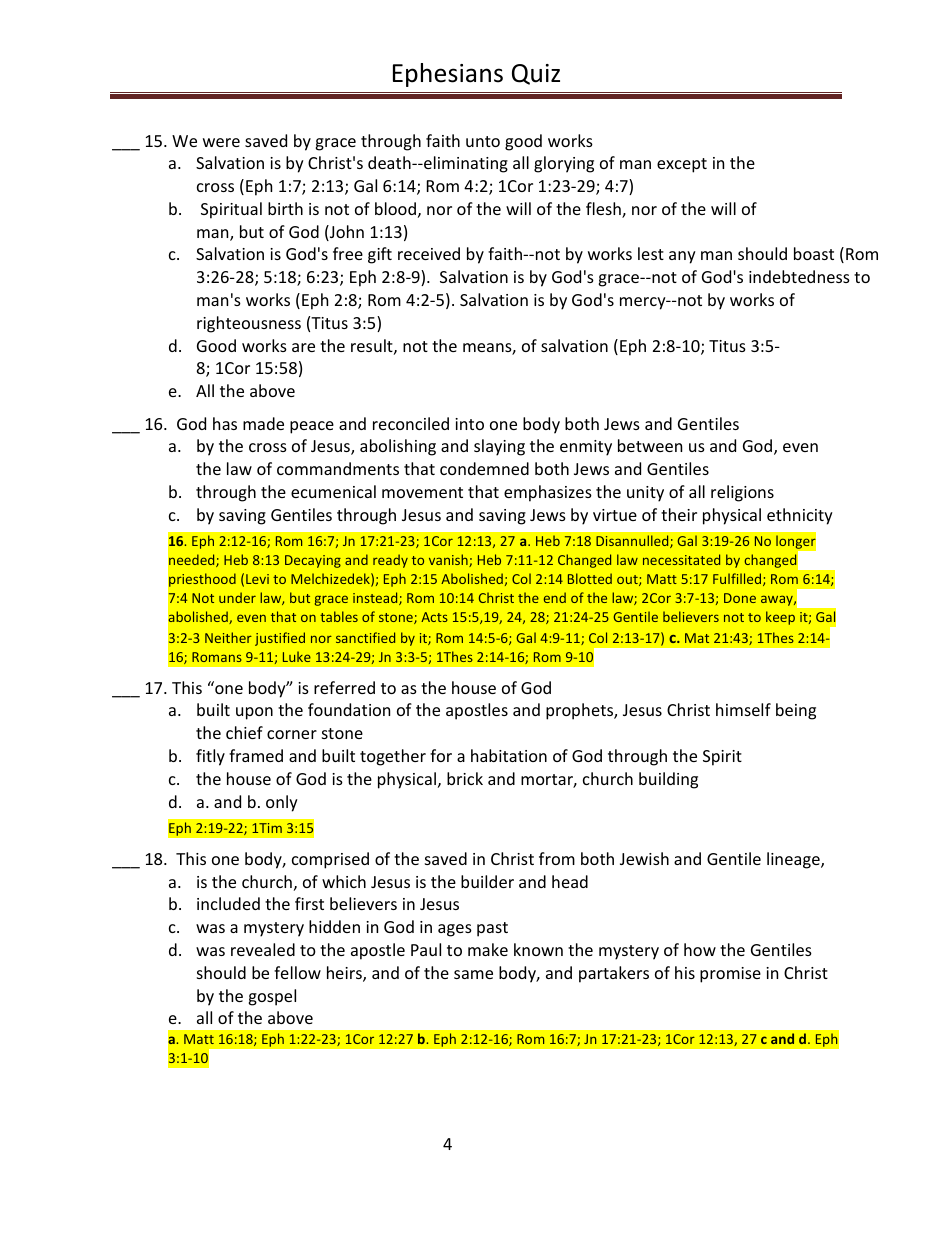 The width and height of the screenshot is (952, 1233). What do you see at coordinates (536, 74) in the screenshot?
I see `Quiz` at bounding box center [536, 74].
